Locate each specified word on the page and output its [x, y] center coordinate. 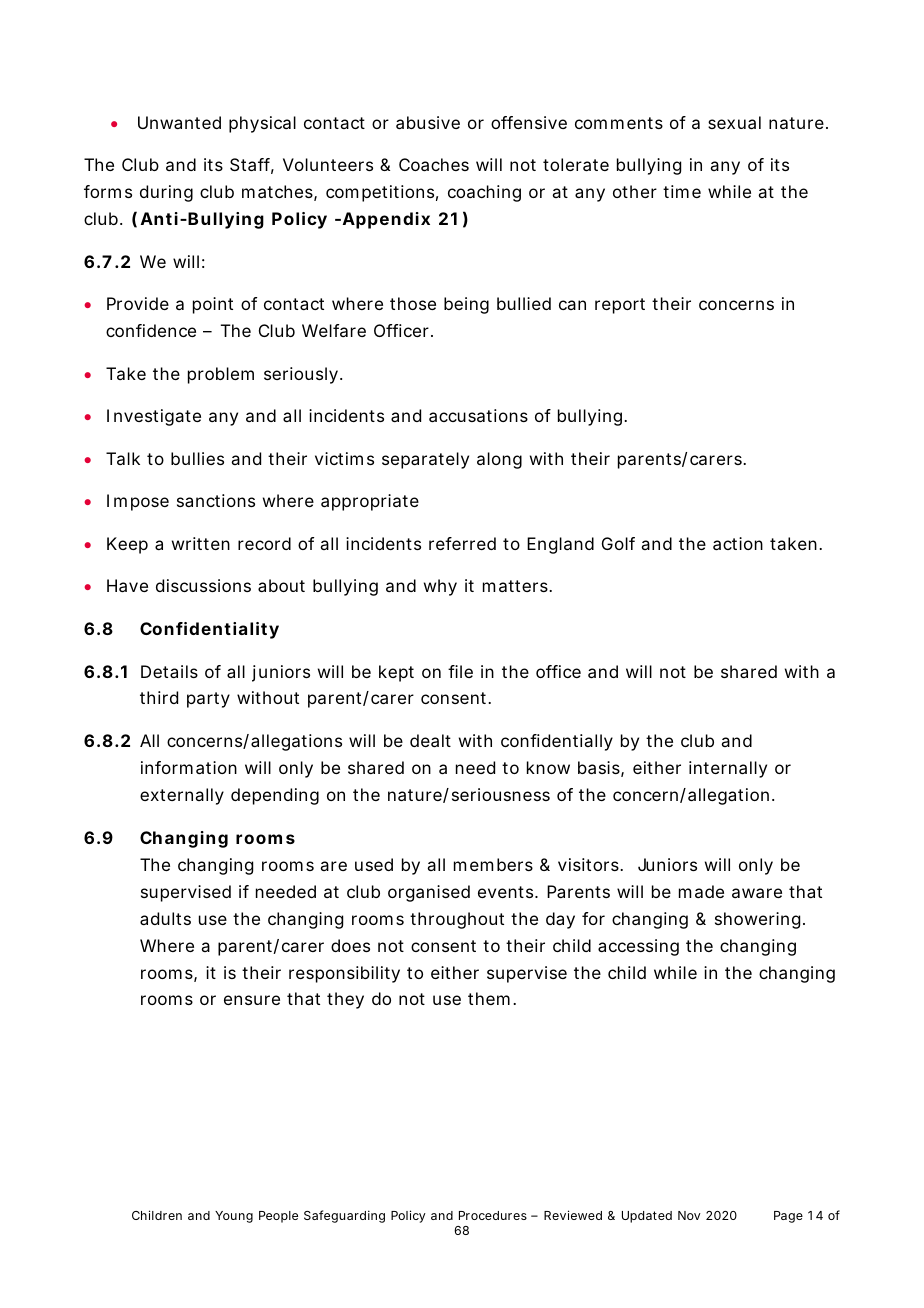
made [701, 891]
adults [165, 918]
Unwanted [179, 122]
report [620, 306]
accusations [478, 415]
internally [728, 769]
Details [169, 671]
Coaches [434, 164]
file [460, 671]
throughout [457, 920]
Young [234, 1217]
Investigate [154, 417]
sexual [734, 122]
